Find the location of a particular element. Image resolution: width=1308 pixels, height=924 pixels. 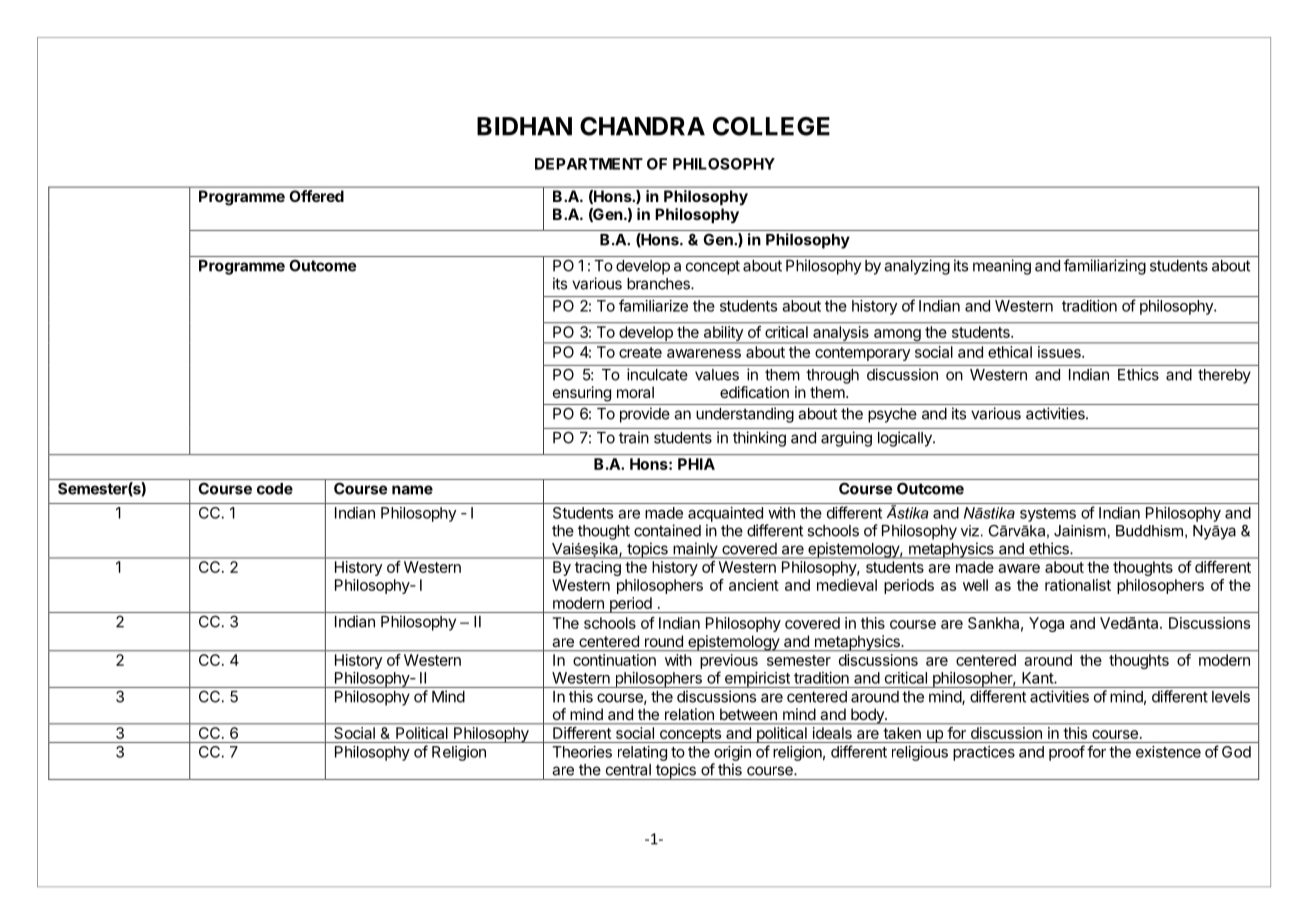

name is located at coordinates (412, 490).
